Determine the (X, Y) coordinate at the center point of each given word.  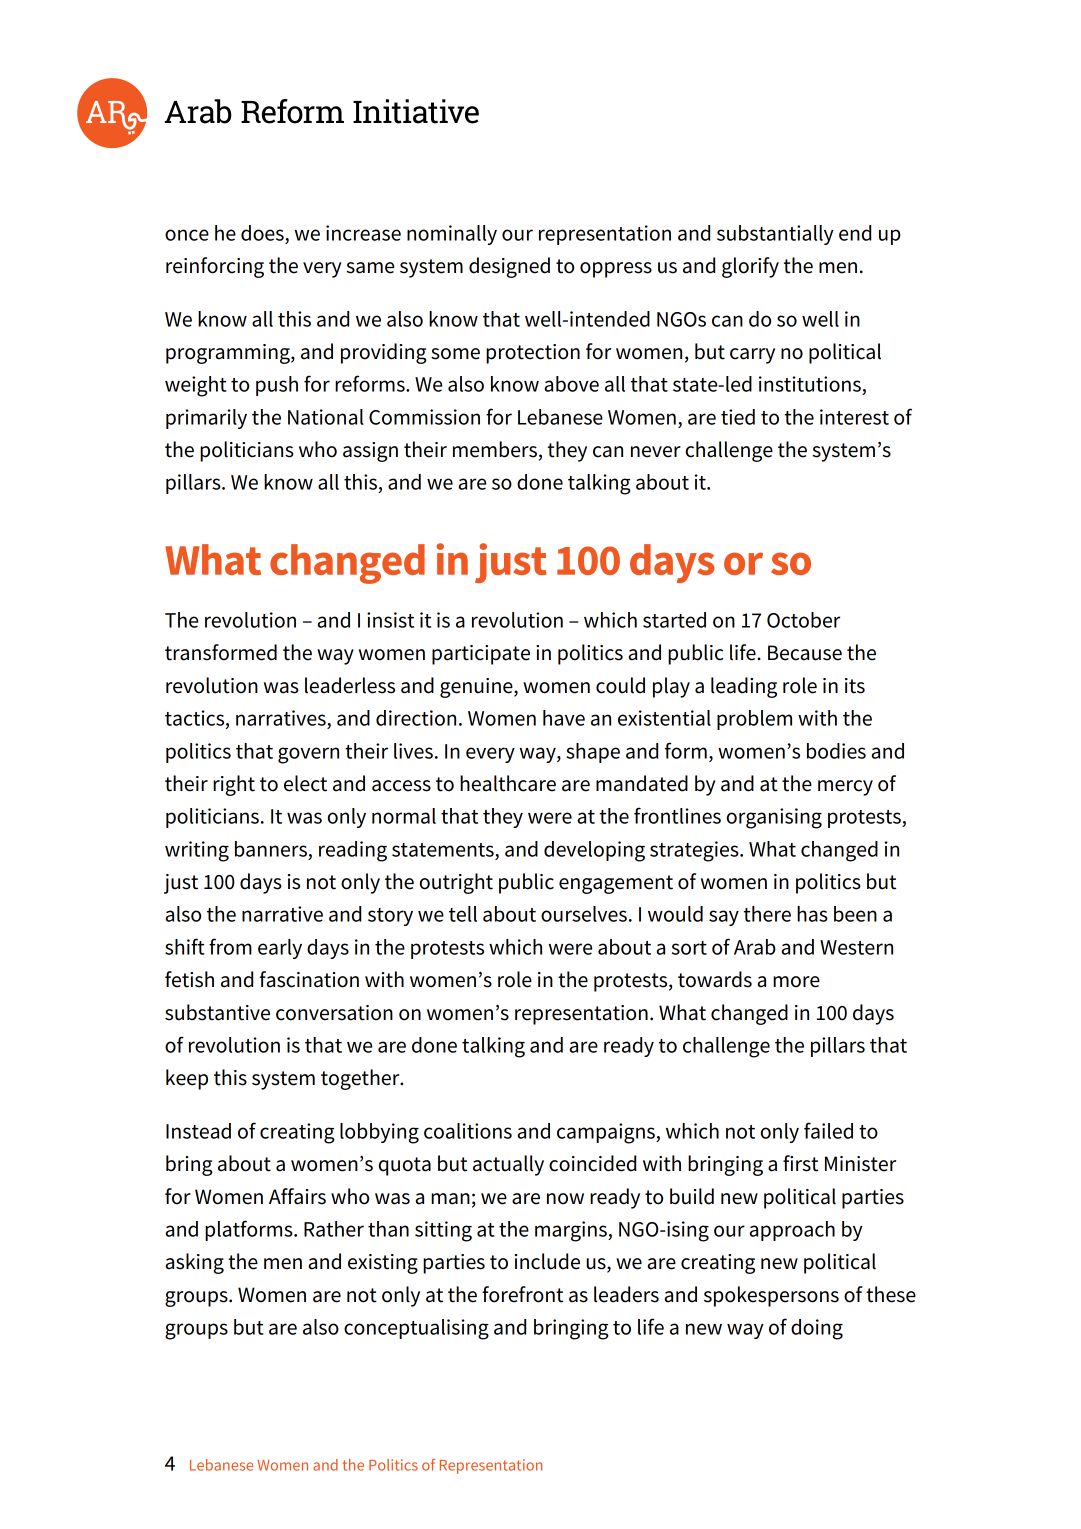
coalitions (468, 1131)
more (796, 982)
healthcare (508, 783)
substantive (217, 1012)
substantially (775, 235)
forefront (522, 1294)
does (262, 233)
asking (194, 1263)
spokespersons (771, 1296)
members (495, 449)
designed (509, 267)
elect (305, 783)
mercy (845, 788)
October (803, 620)
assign (370, 452)
